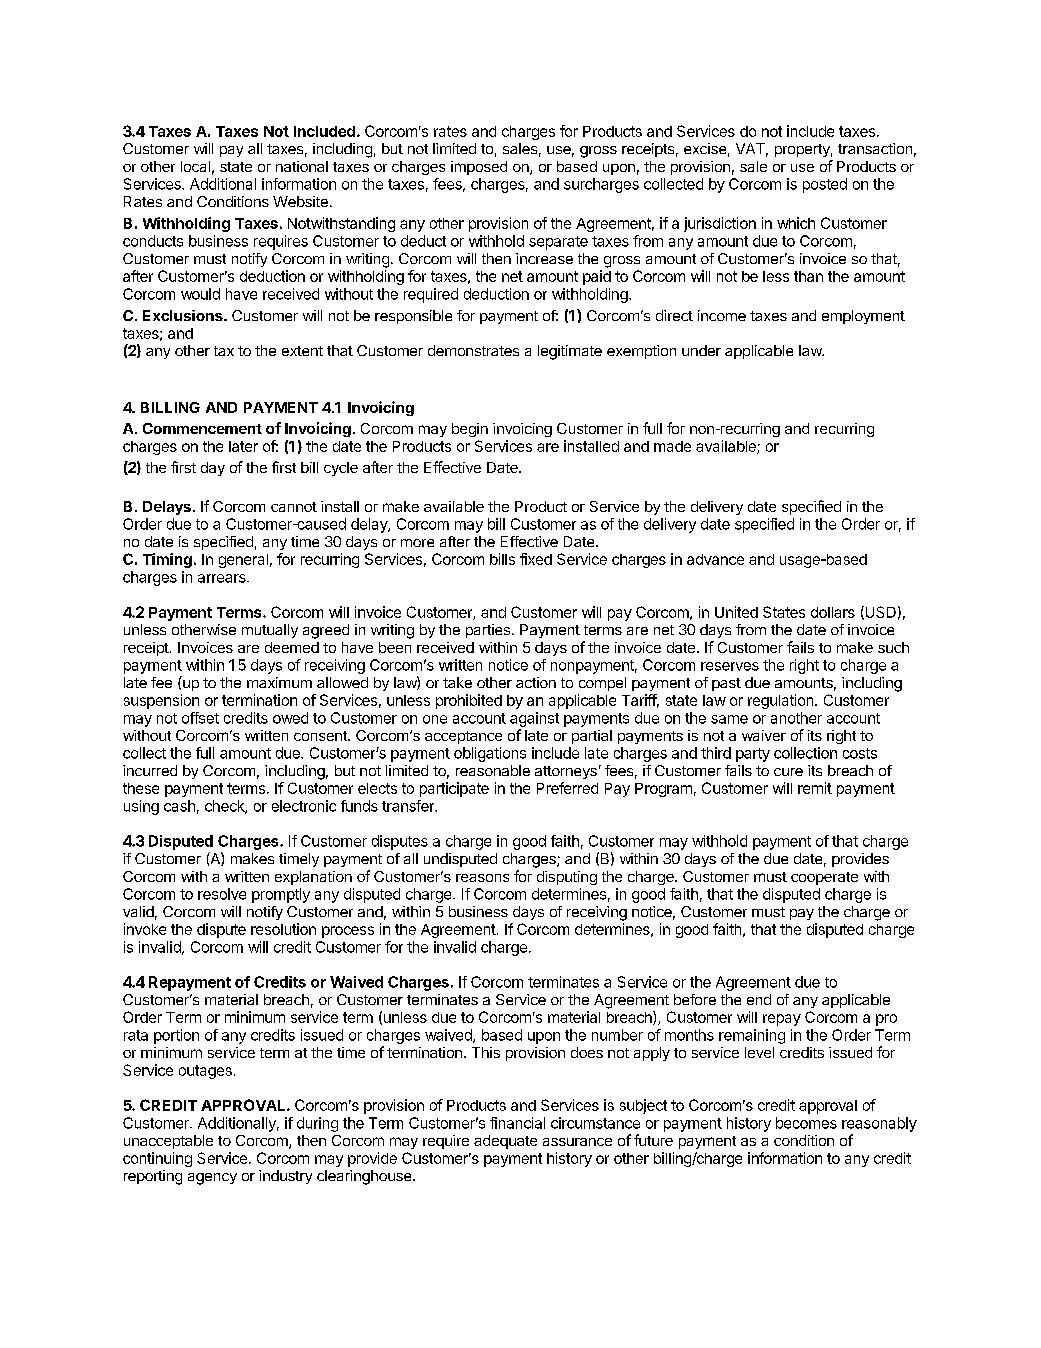  I want to click on regulation, so click(782, 701).
